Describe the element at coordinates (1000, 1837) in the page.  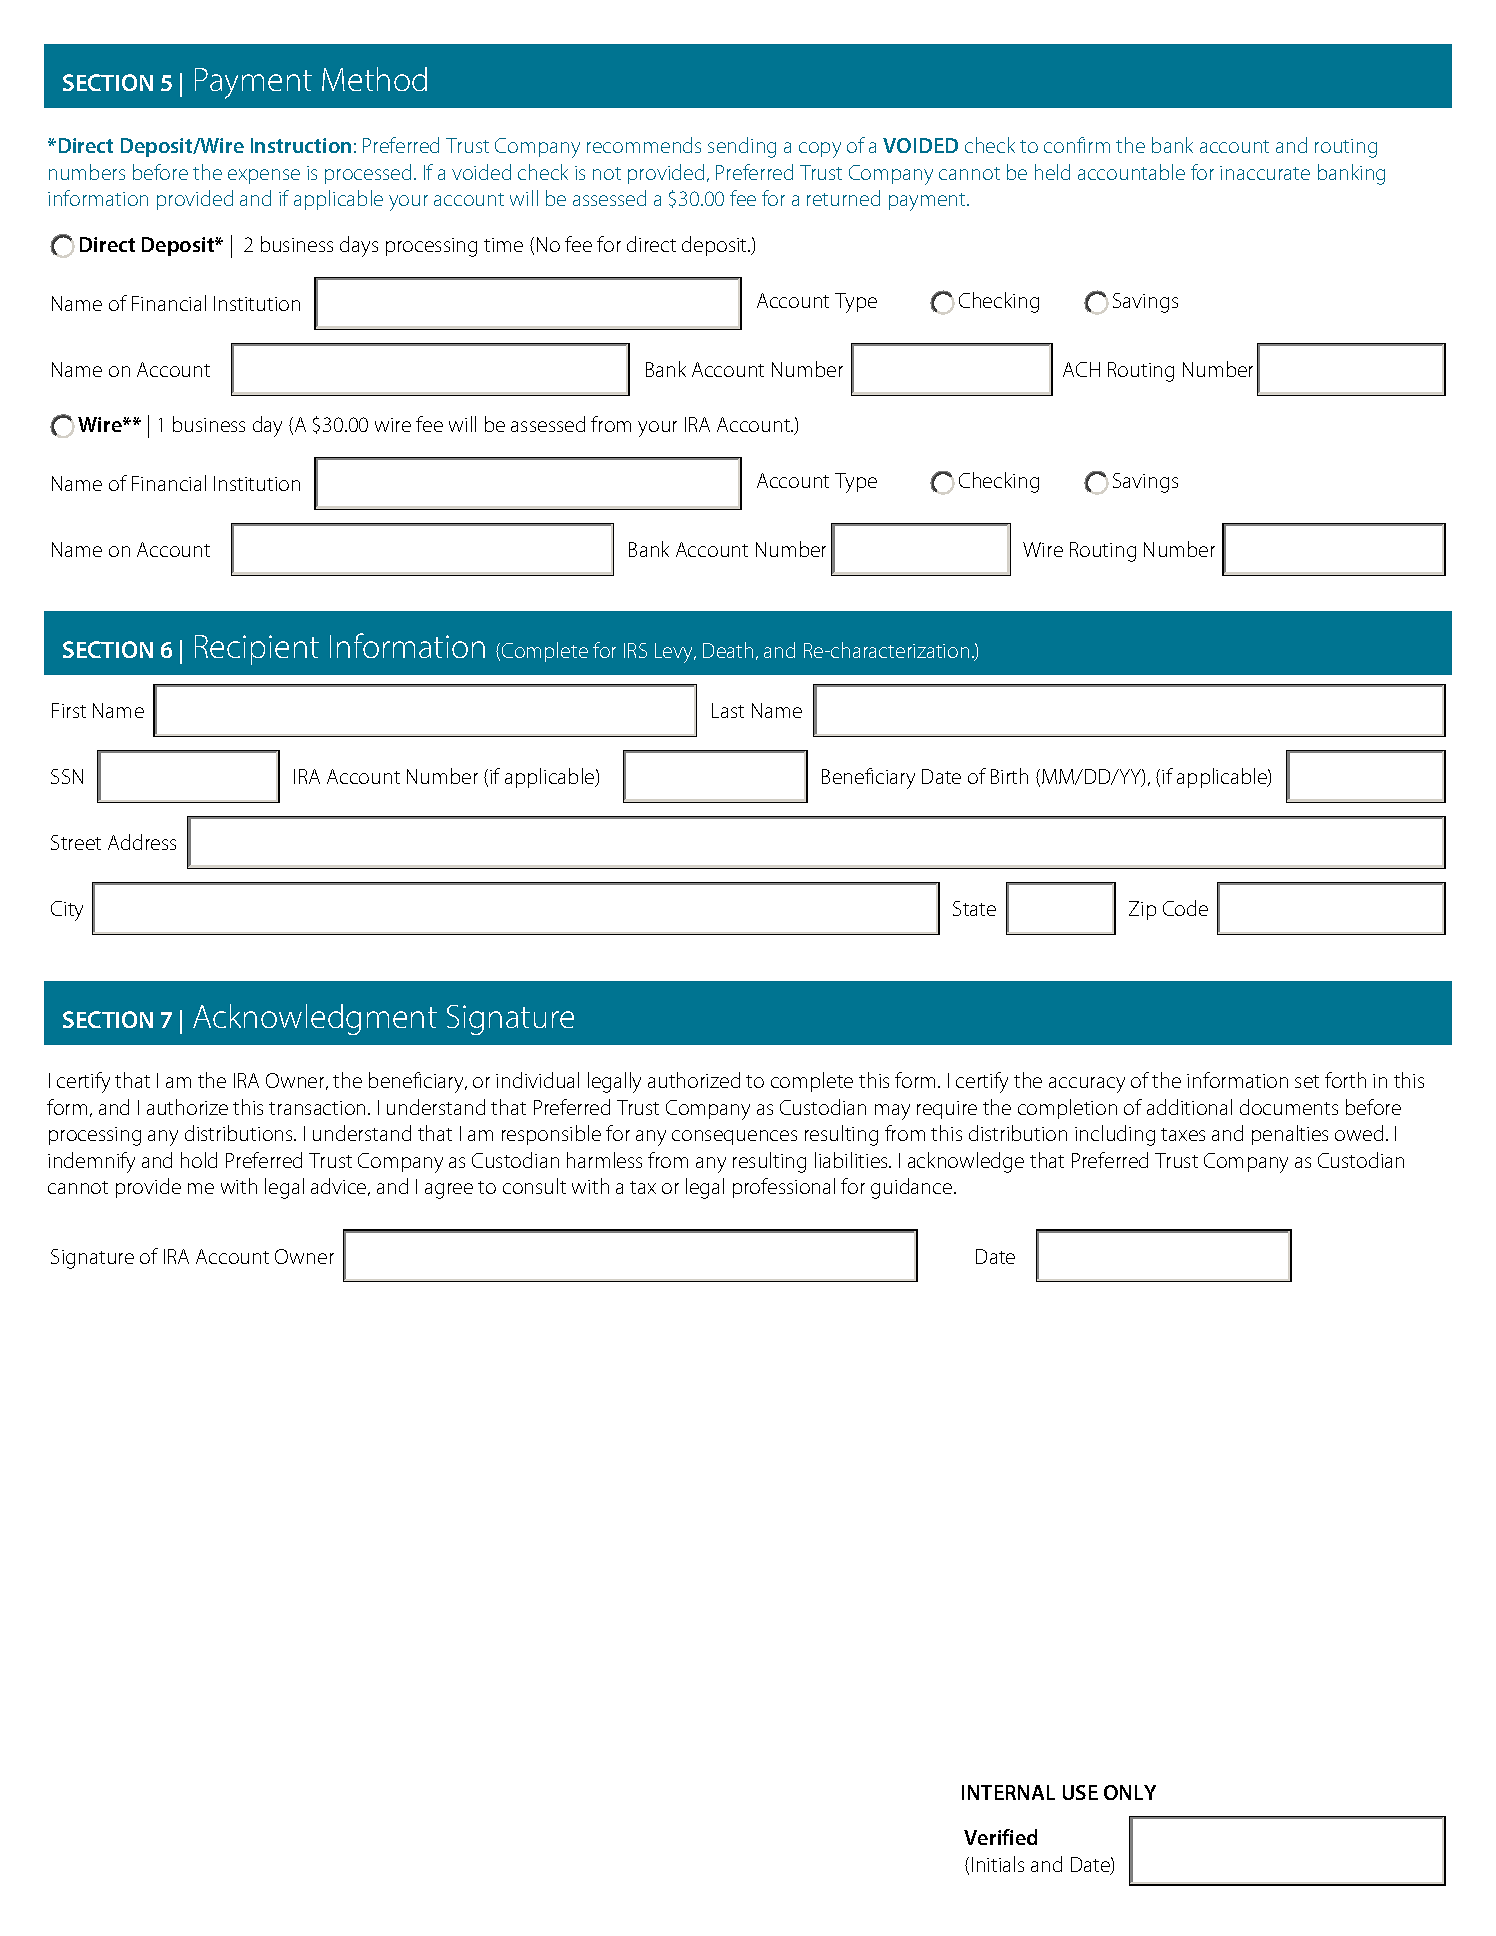
I see `Verified` at that location.
